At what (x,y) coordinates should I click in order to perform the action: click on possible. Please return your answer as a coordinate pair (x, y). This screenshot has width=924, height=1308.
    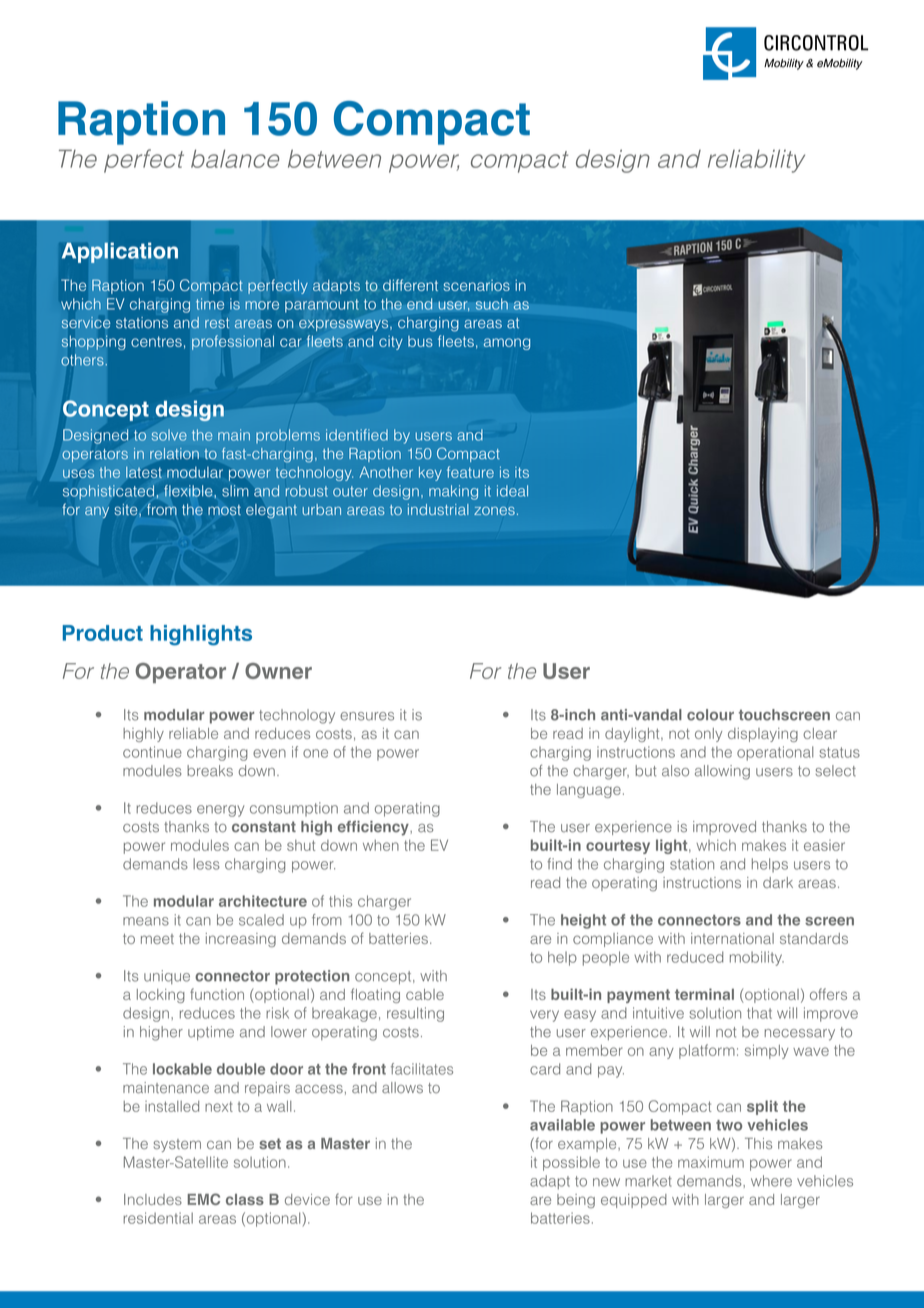
    Looking at the image, I should click on (571, 1163).
